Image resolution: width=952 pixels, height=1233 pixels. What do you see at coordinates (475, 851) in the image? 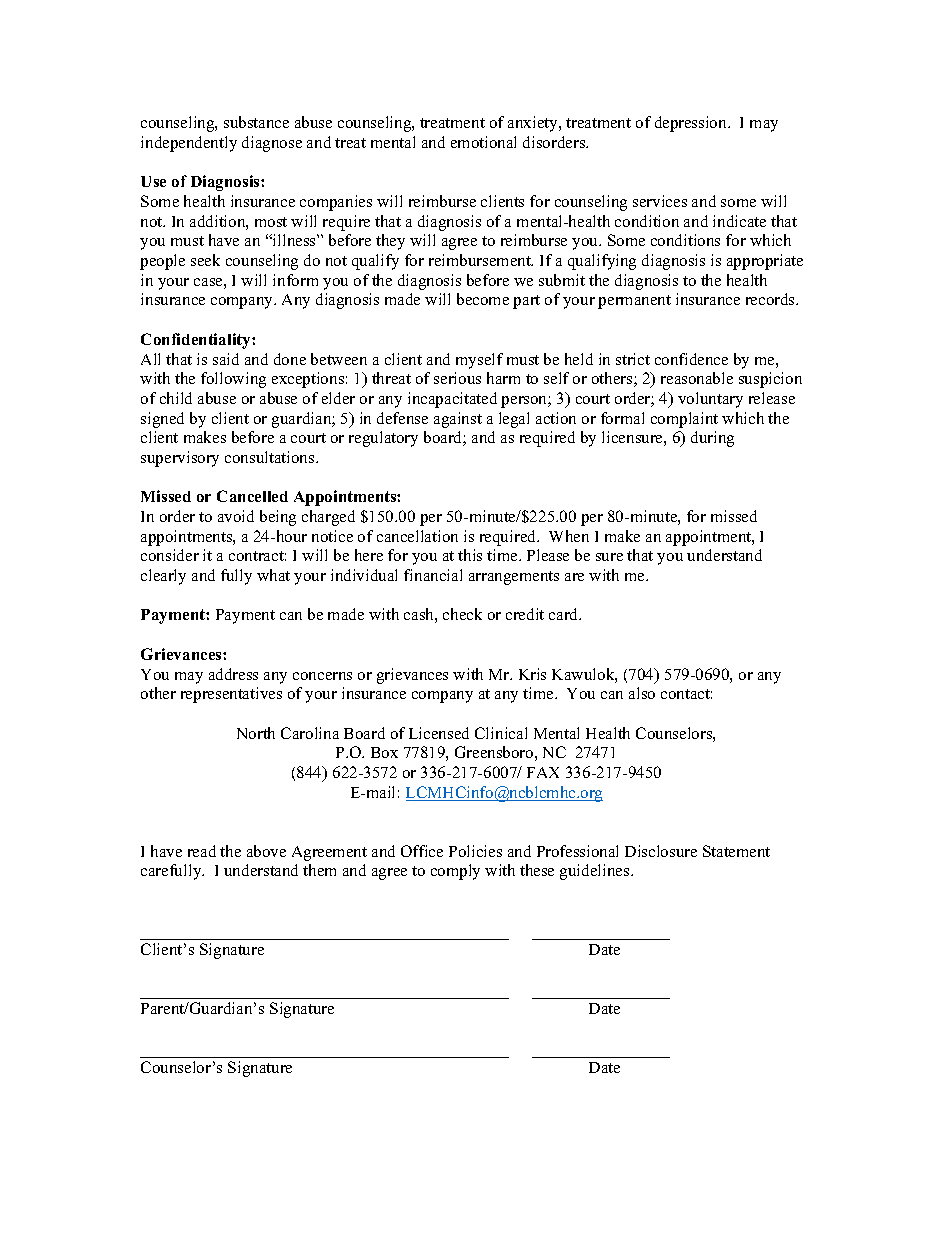
I see `Policies` at bounding box center [475, 851].
